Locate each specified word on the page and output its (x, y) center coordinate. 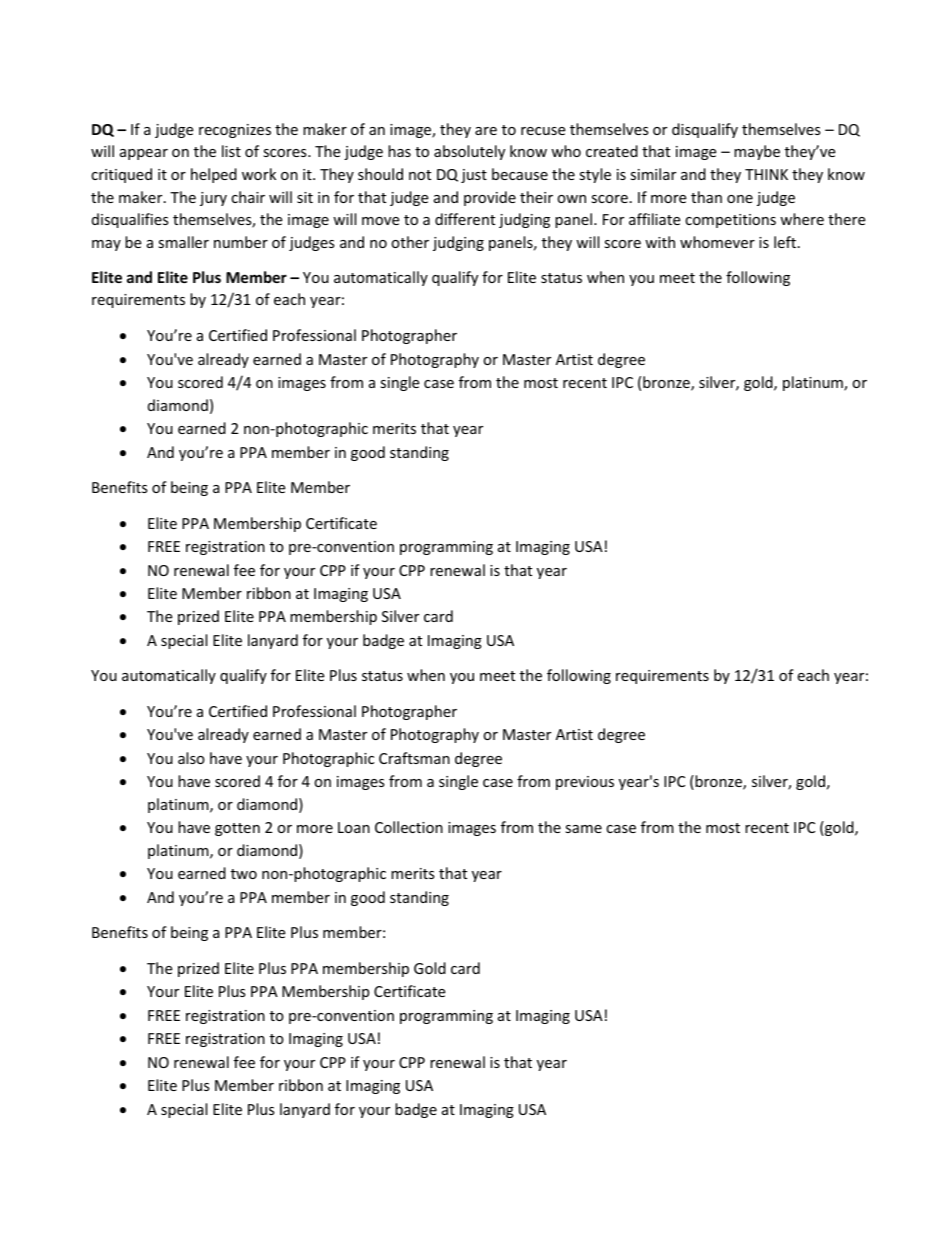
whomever (717, 242)
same (583, 829)
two (244, 874)
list (231, 151)
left (786, 242)
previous (585, 783)
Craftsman (414, 758)
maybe (757, 152)
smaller (183, 242)
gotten (237, 829)
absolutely (469, 152)
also (191, 758)
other (410, 242)
